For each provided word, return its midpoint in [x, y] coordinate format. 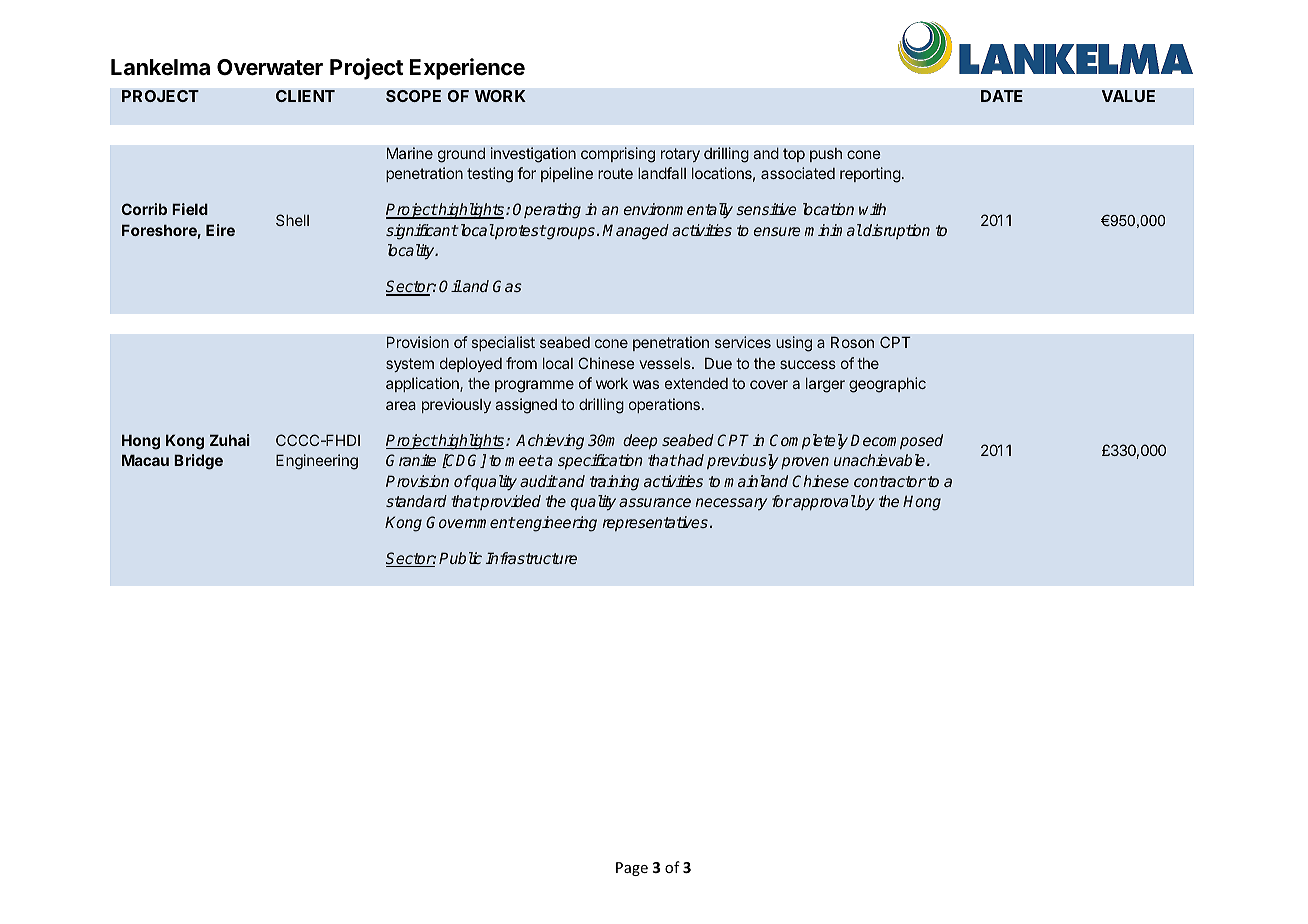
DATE [1002, 96]
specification [600, 462]
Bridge [198, 462]
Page [632, 869]
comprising [618, 155]
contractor [890, 481]
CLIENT [305, 96]
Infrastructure [531, 558]
